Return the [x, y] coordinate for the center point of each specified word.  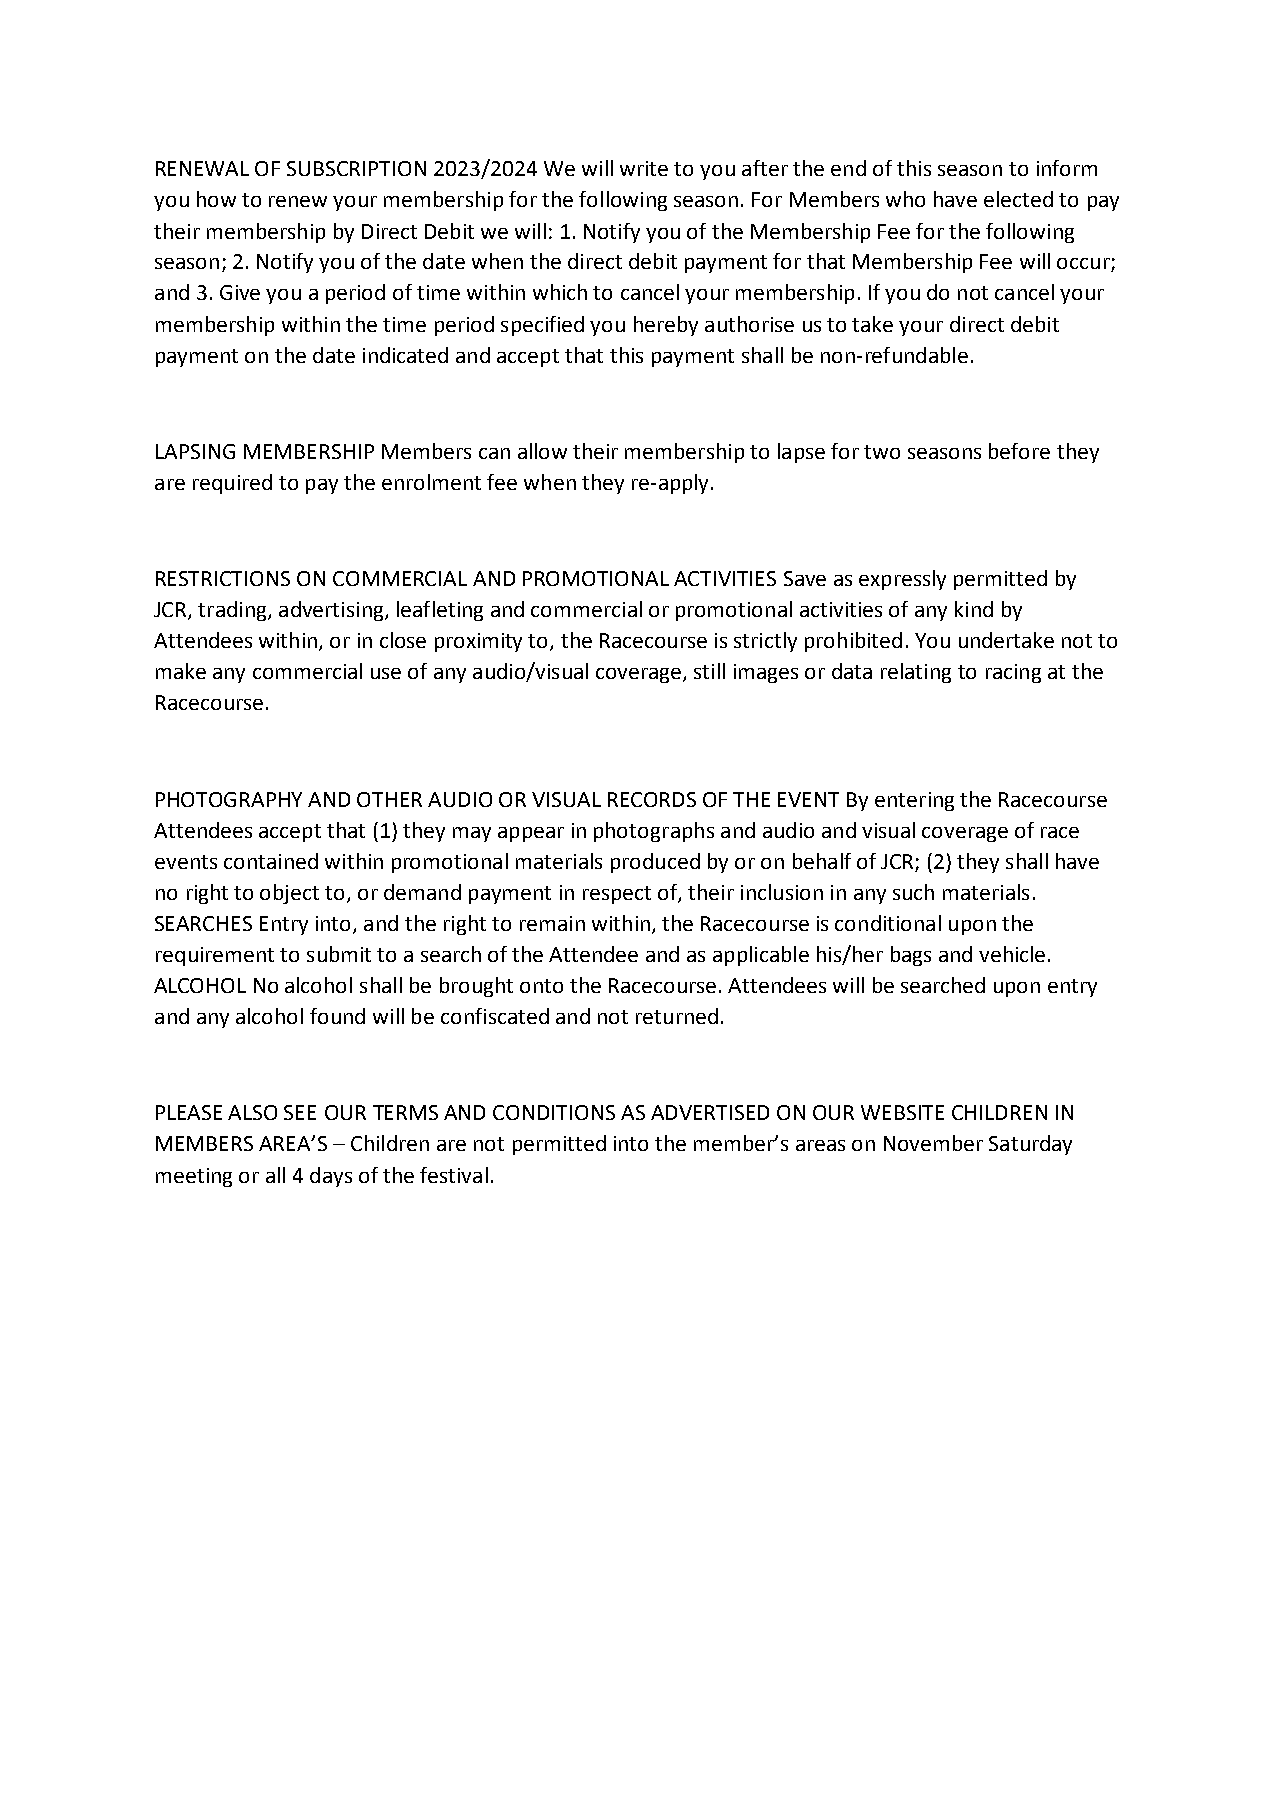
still [709, 671]
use [386, 673]
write [644, 168]
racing [1013, 673]
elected [1018, 199]
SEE [300, 1112]
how [216, 199]
